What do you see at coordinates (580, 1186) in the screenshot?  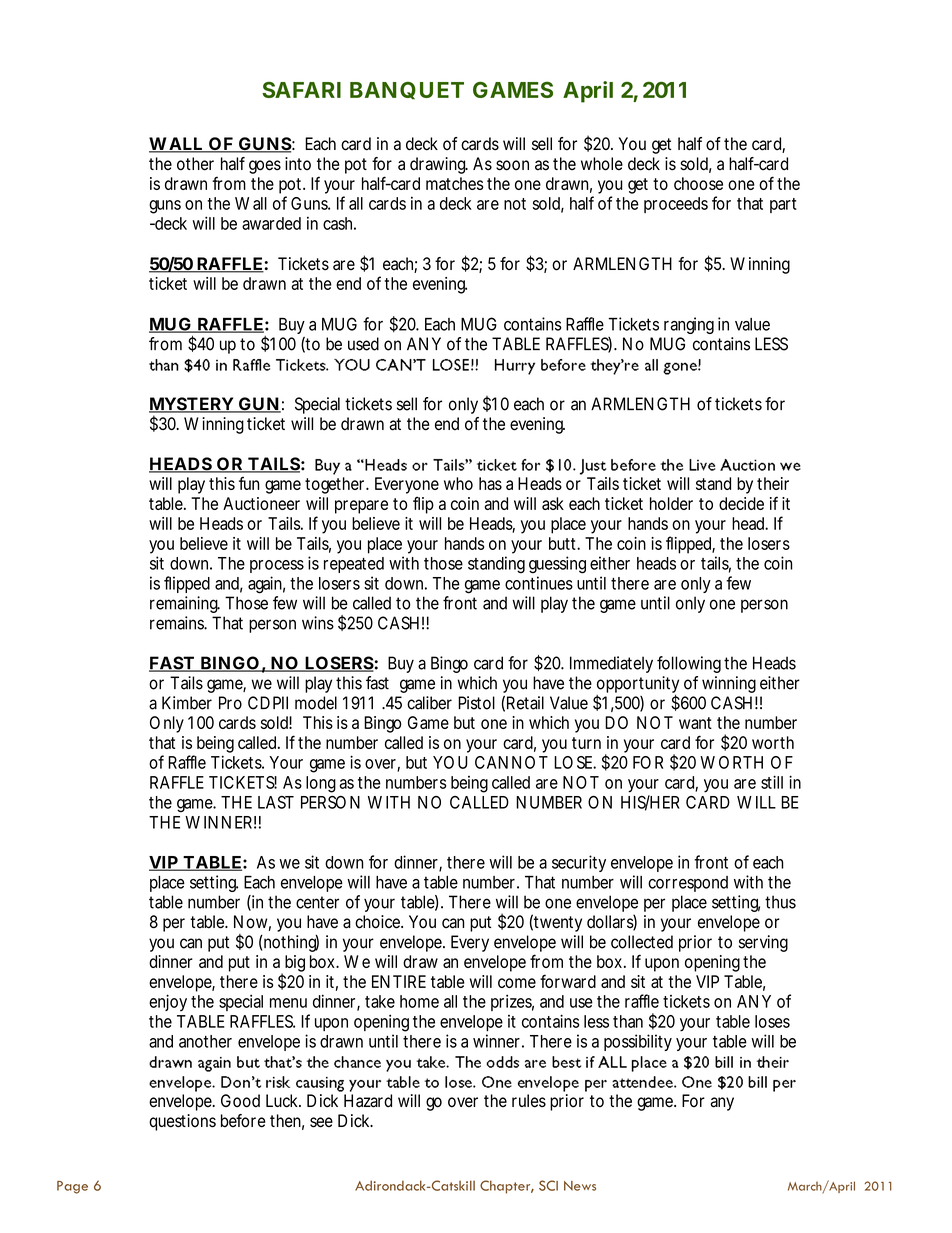 I see `News` at bounding box center [580, 1186].
